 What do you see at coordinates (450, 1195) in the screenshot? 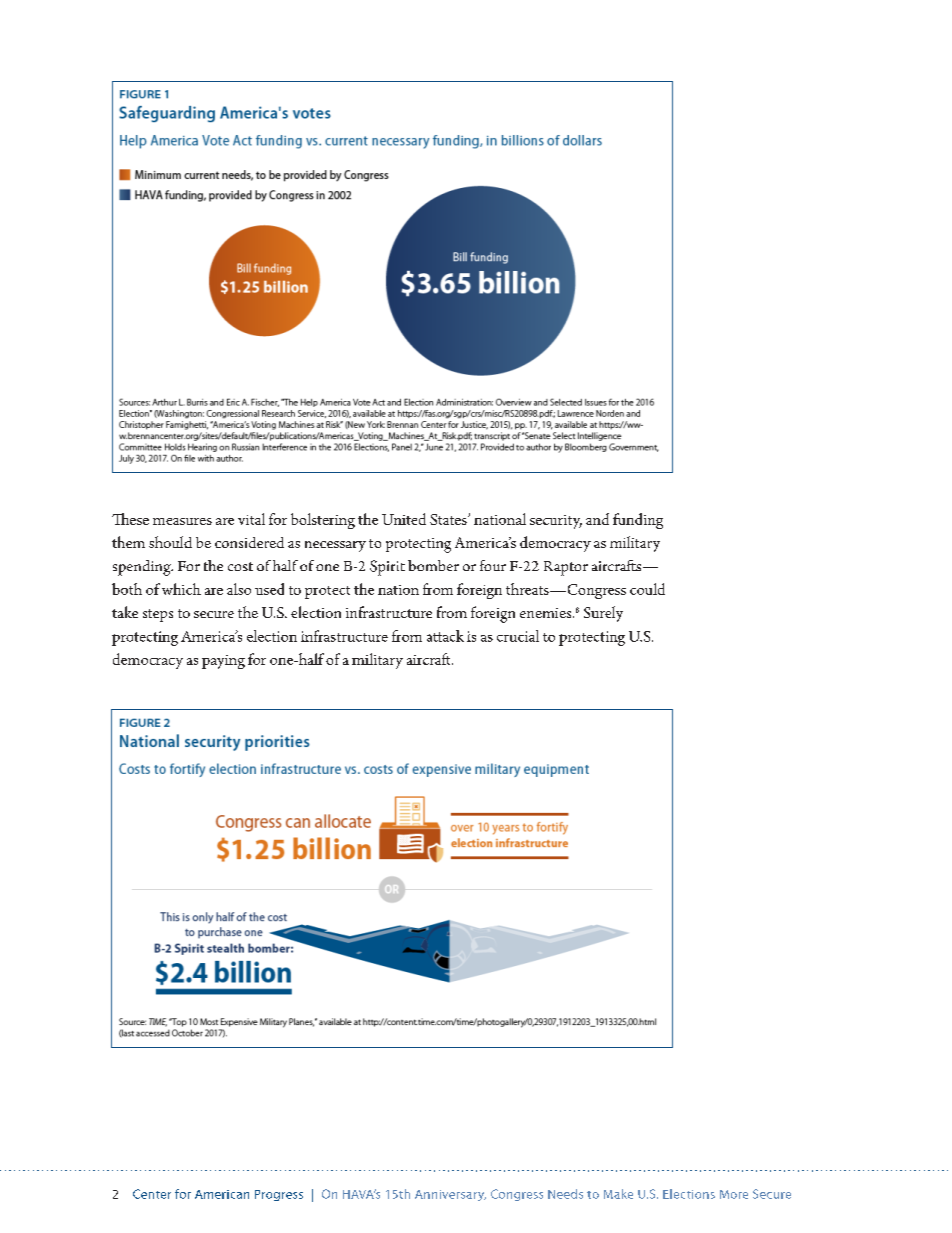
I see `Anniversary` at bounding box center [450, 1195].
